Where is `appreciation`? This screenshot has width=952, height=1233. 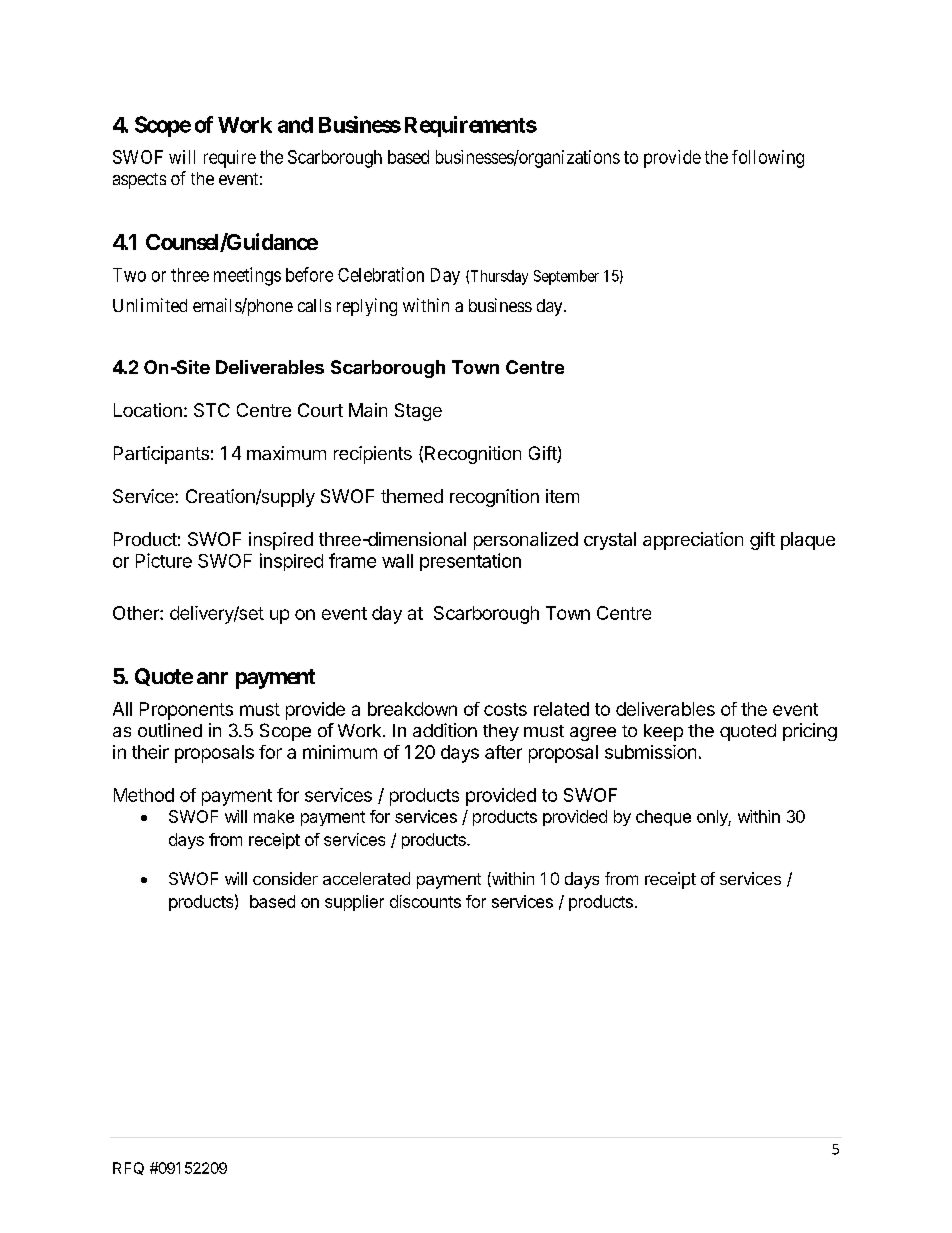 appreciation is located at coordinates (693, 541).
